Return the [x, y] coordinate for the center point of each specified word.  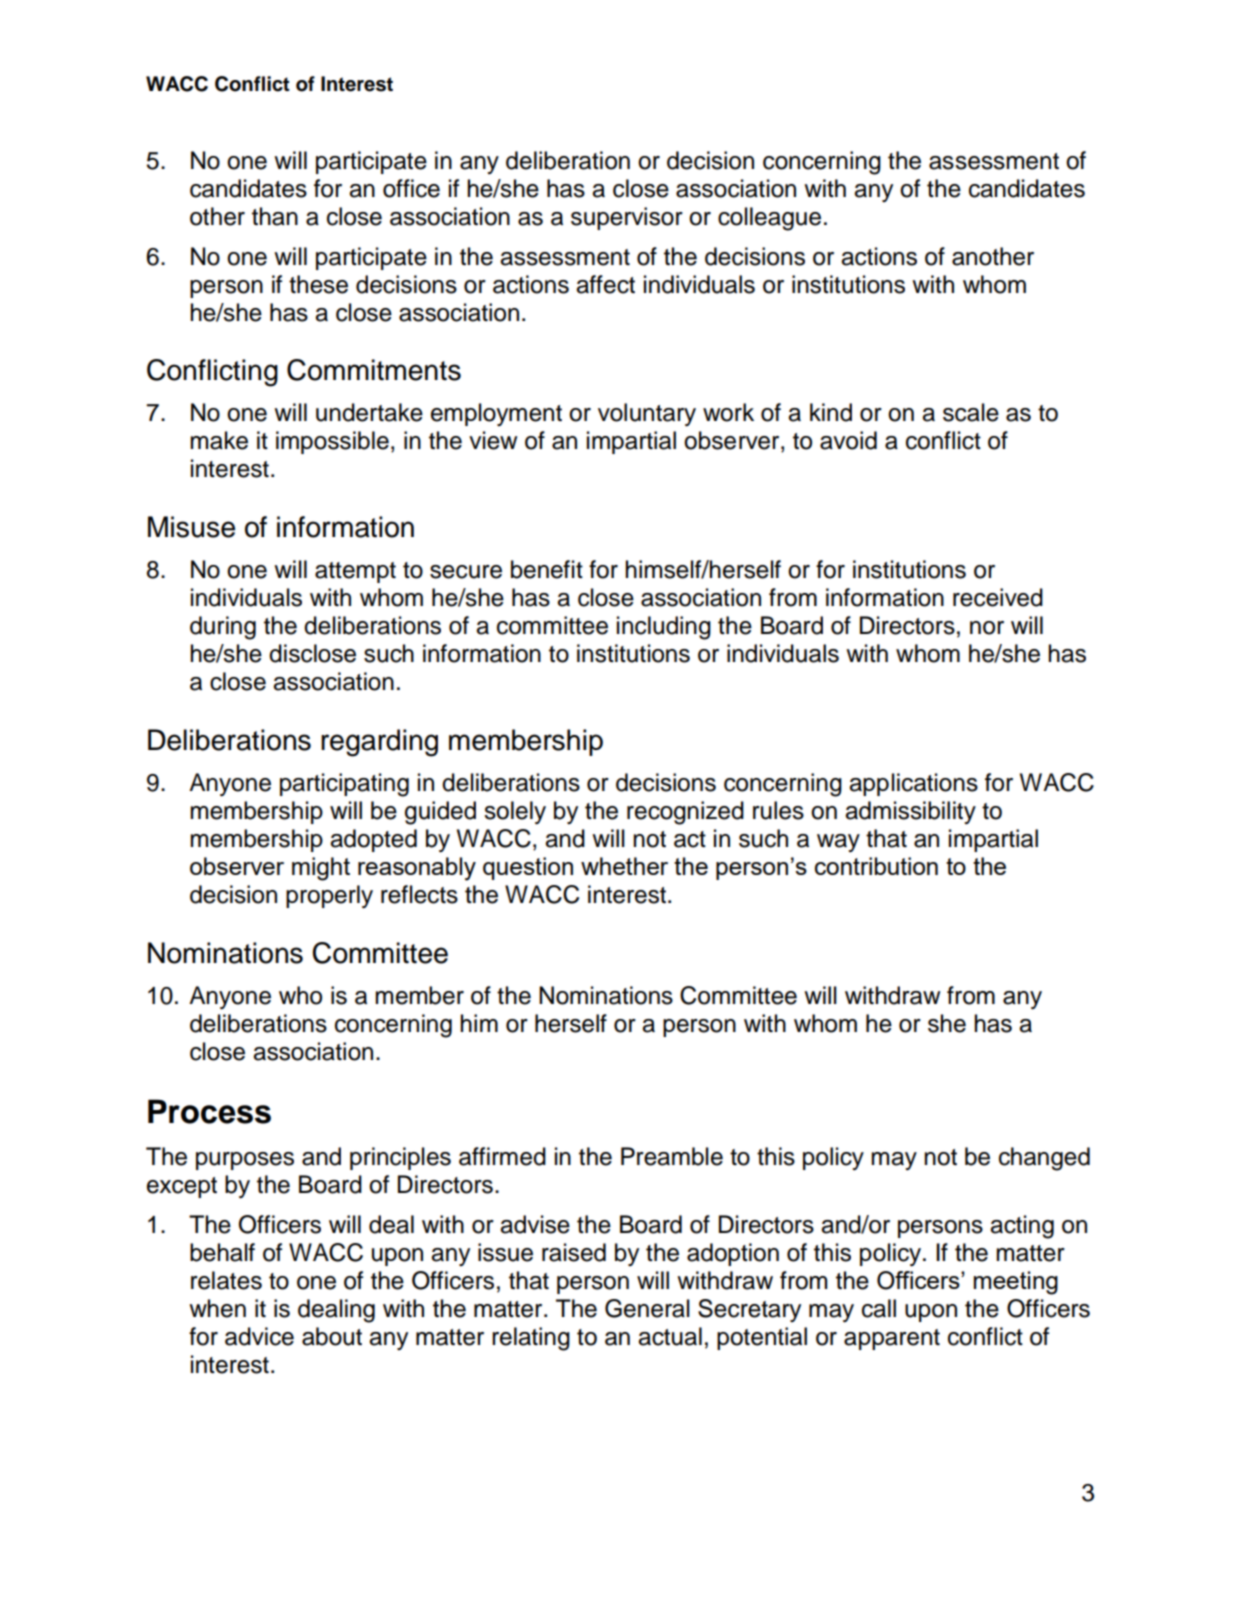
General [647, 1308]
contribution [876, 866]
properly [329, 896]
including [664, 628]
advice [259, 1336]
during [223, 628]
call [879, 1308]
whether [624, 866]
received [998, 597]
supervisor [627, 218]
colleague [769, 219]
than [275, 216]
